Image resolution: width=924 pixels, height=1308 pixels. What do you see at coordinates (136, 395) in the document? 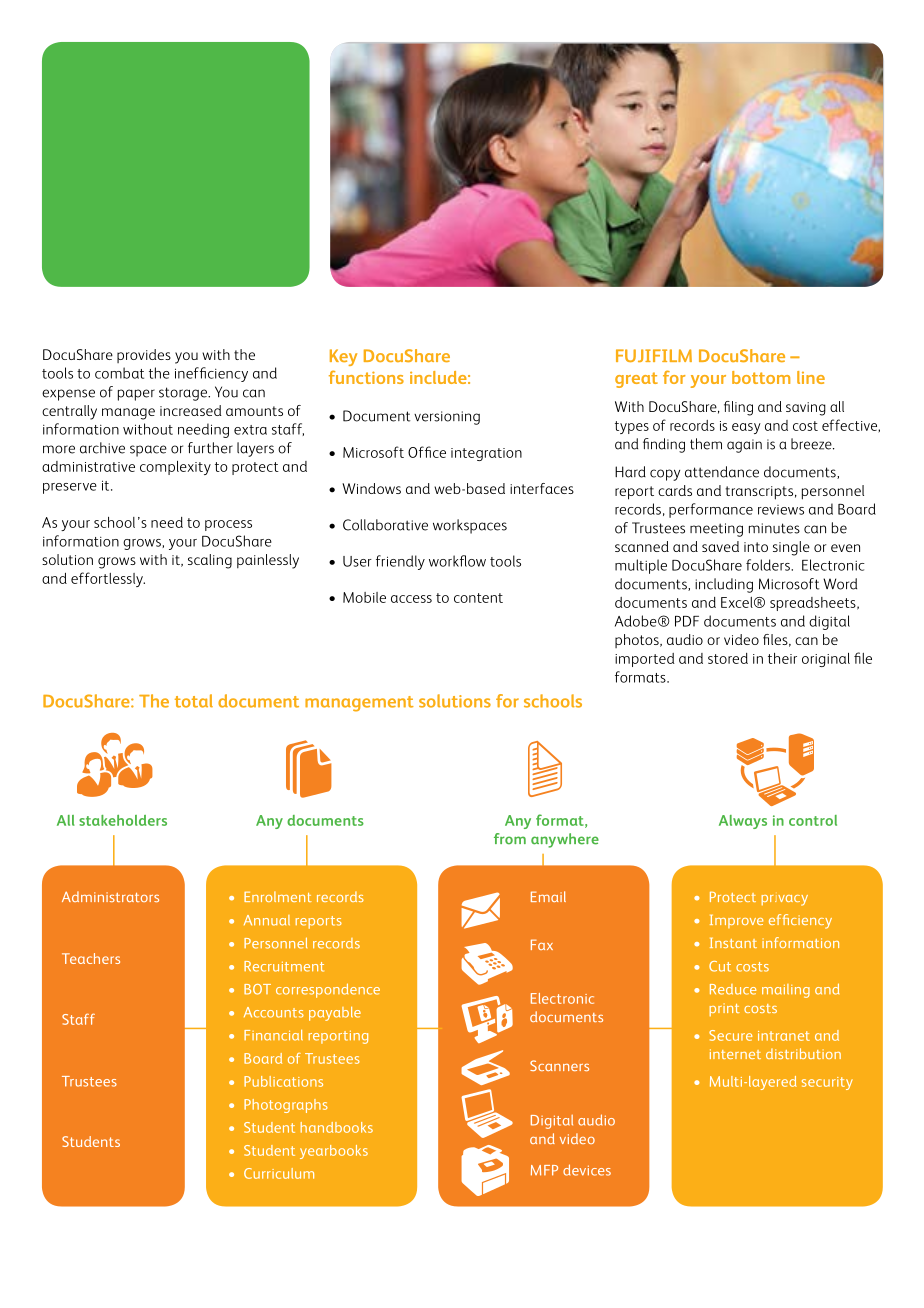
I see `paper` at bounding box center [136, 395].
